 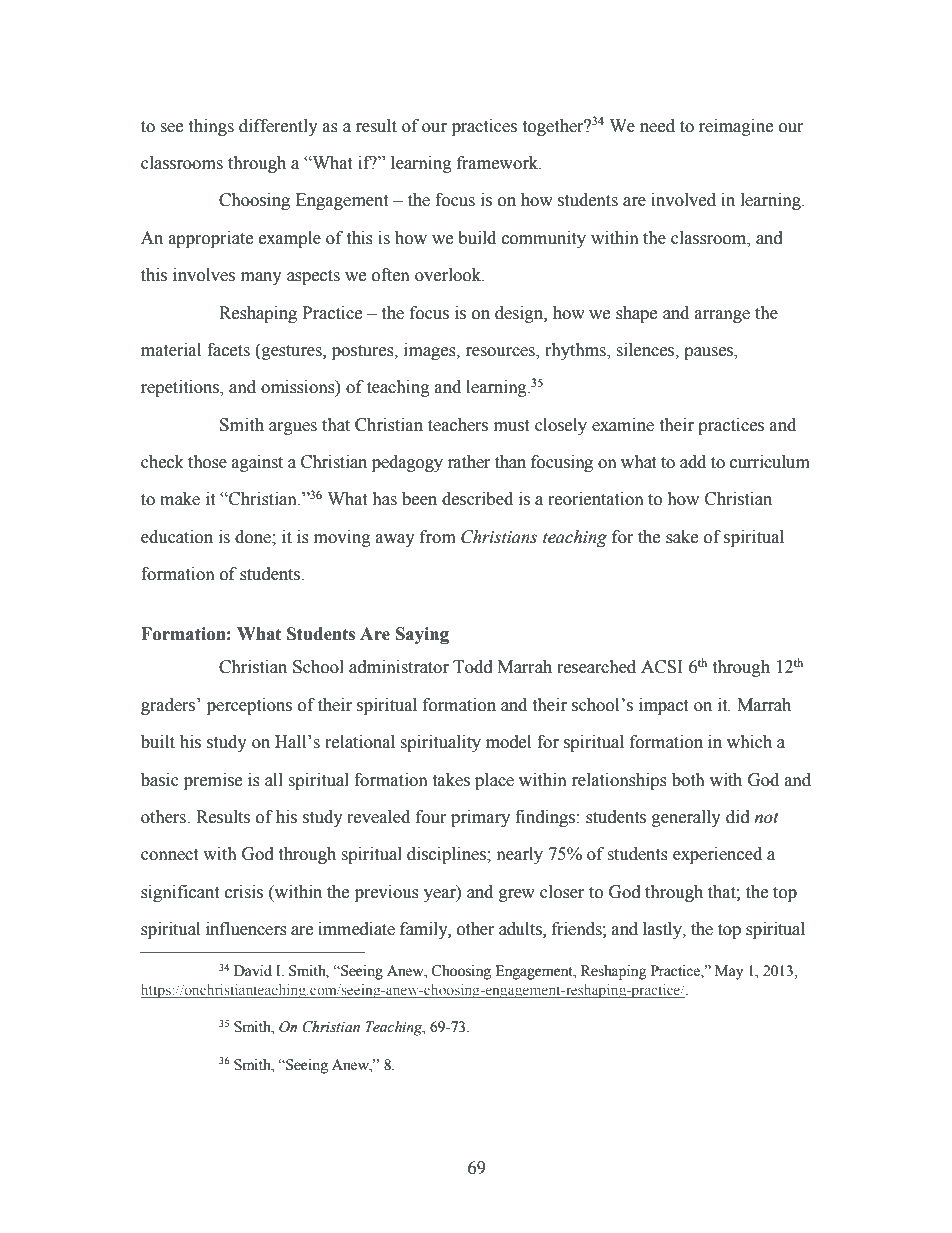 I want to click on sake, so click(x=682, y=537).
